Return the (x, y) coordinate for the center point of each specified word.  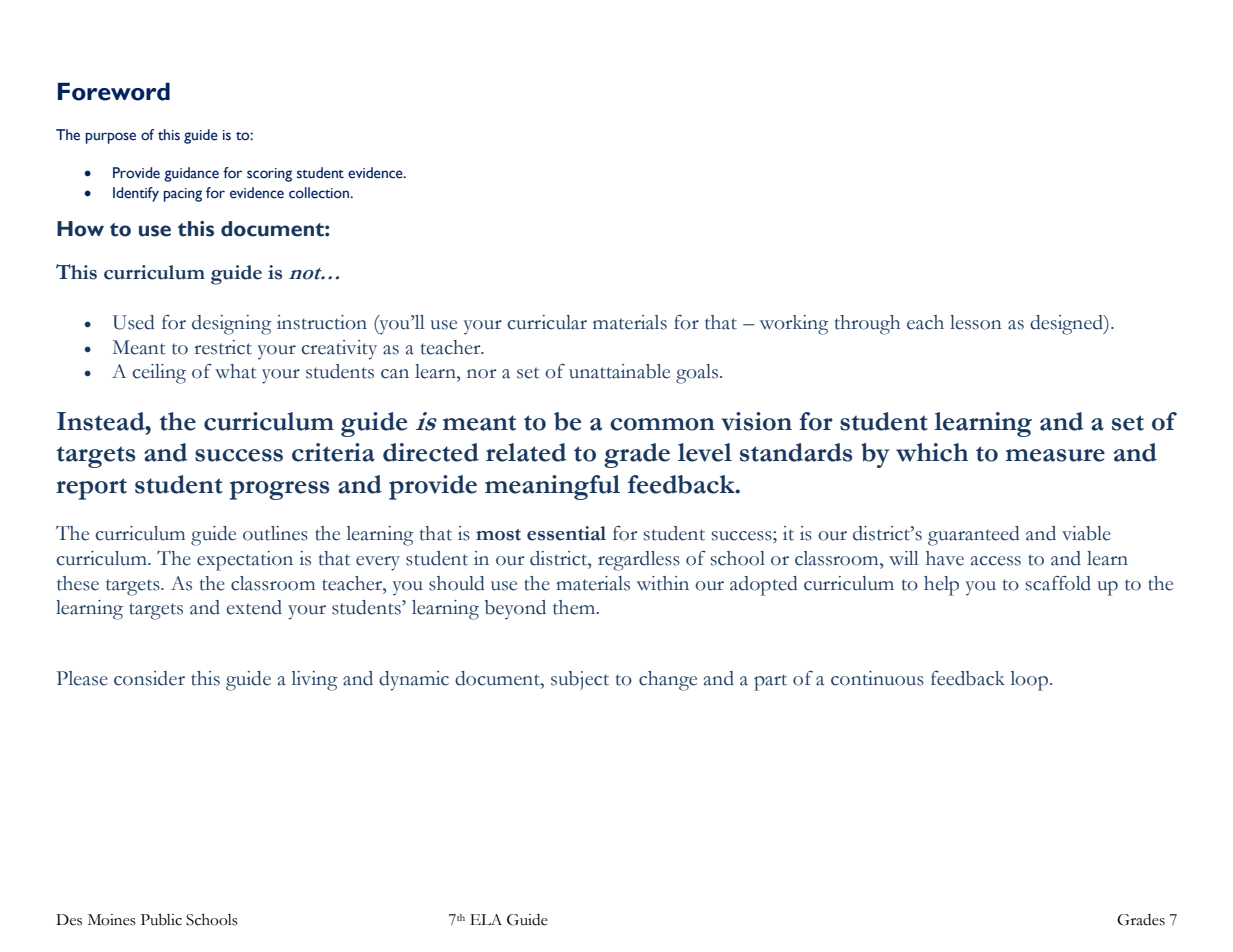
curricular (547, 322)
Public (161, 920)
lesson (976, 322)
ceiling (159, 374)
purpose (111, 138)
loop (1029, 681)
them (575, 607)
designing (232, 325)
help (941, 586)
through (867, 325)
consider (149, 678)
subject (580, 680)
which (932, 452)
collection (320, 193)
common (662, 424)
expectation (245, 561)
